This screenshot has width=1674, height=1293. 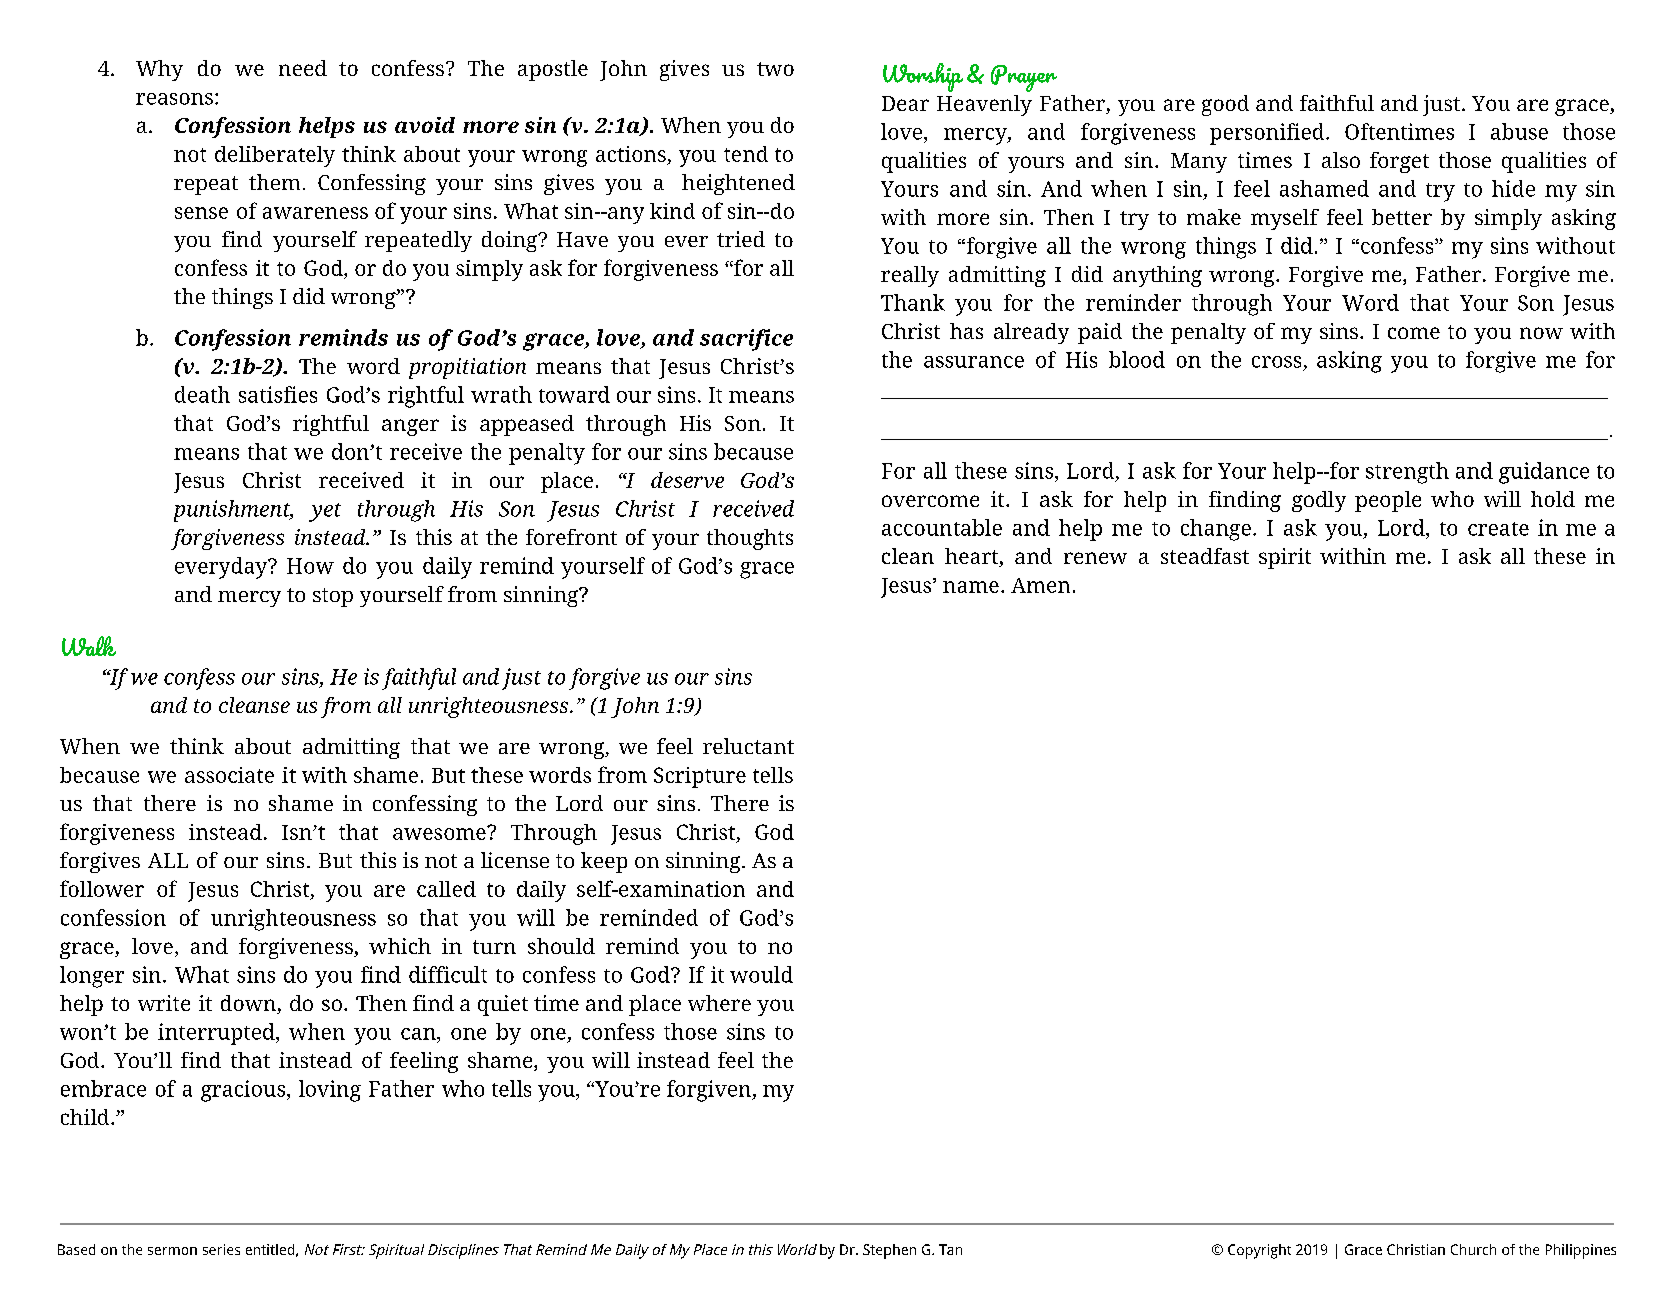 I want to click on abuse, so click(x=1519, y=131).
